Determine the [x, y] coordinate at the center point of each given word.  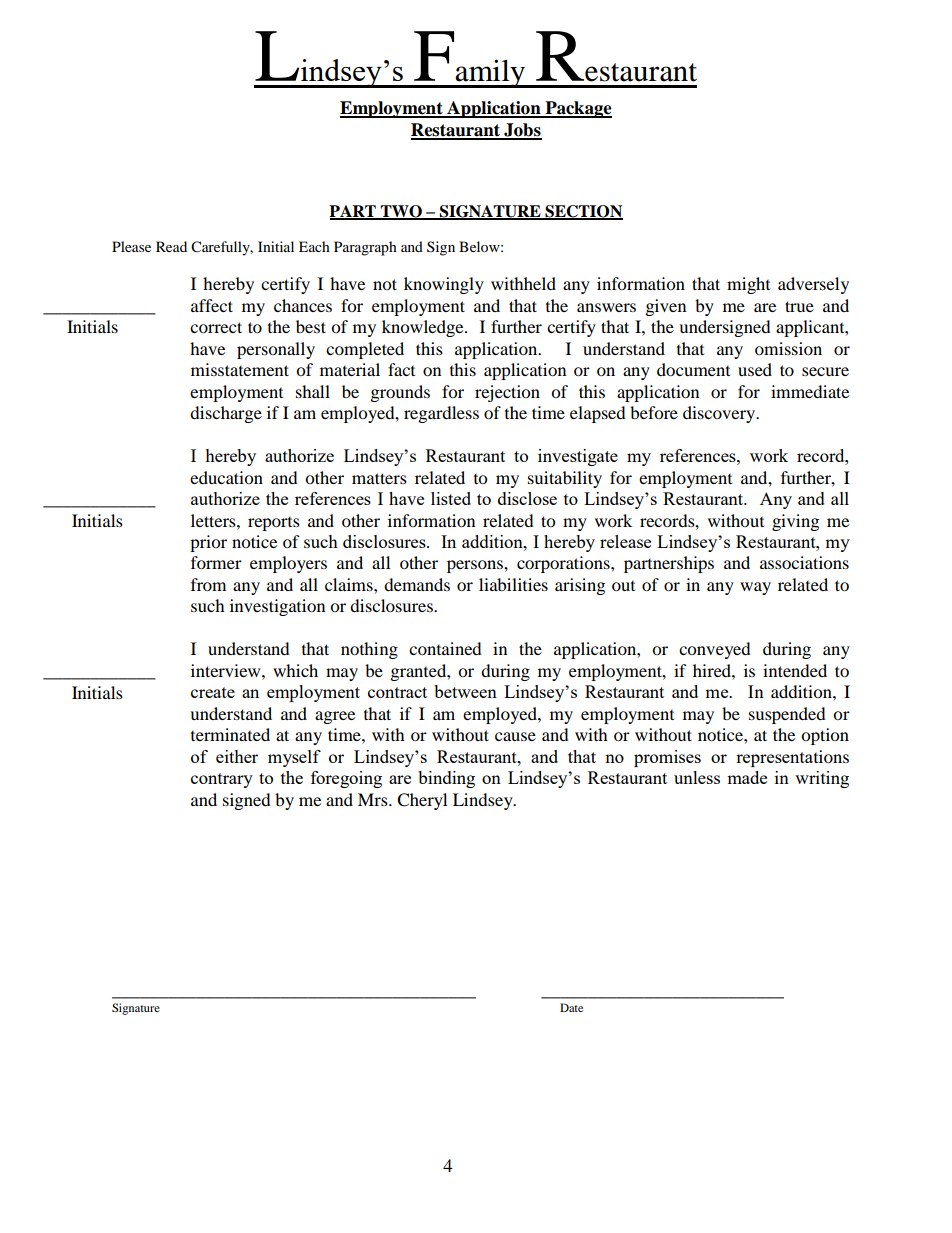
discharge [226, 414]
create [213, 692]
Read [171, 246]
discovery [720, 414]
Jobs [522, 131]
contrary [222, 780]
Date [571, 1007]
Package [577, 109]
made [747, 777]
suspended [787, 715]
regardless [441, 414]
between [465, 691]
